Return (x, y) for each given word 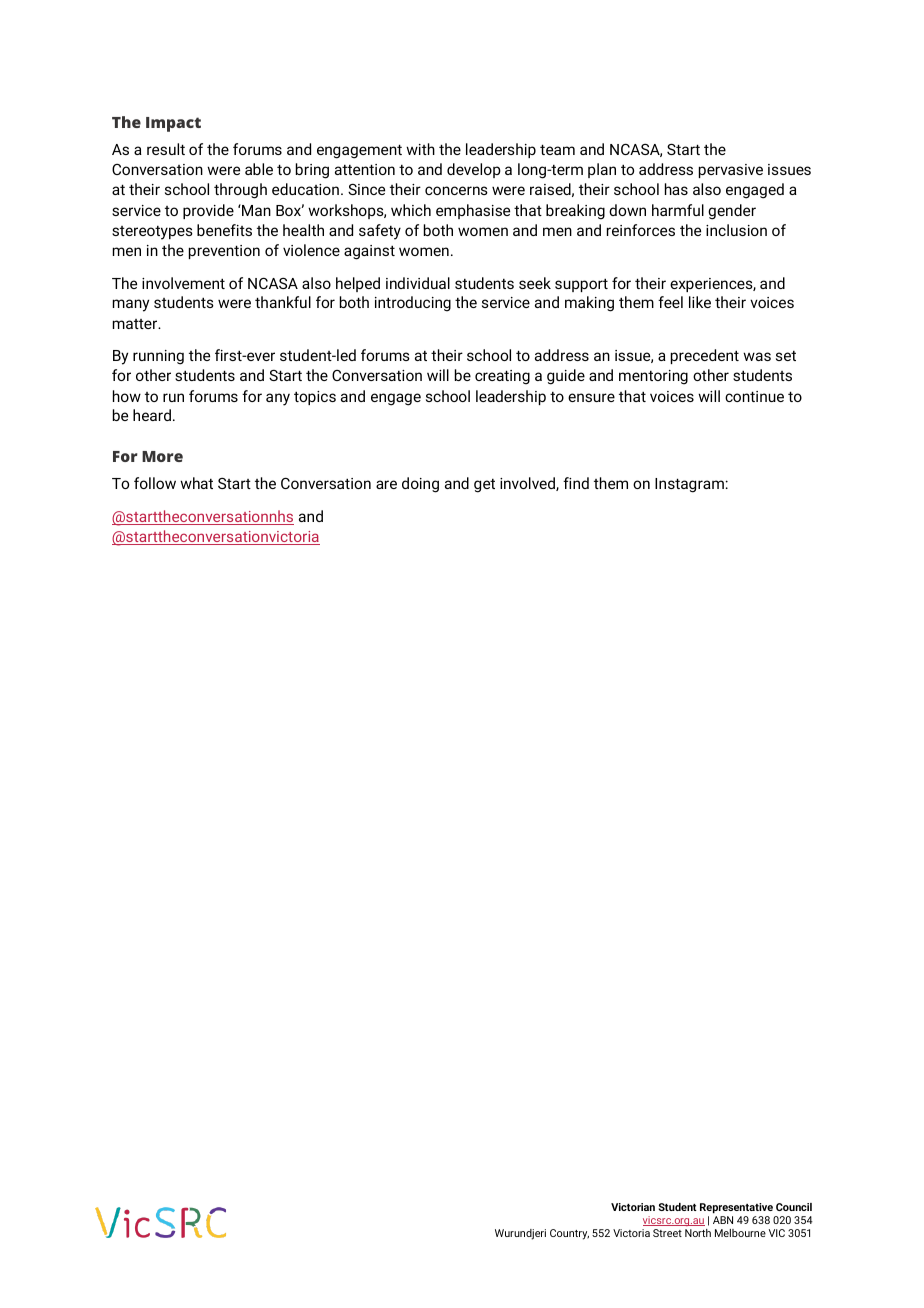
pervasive (731, 171)
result (166, 149)
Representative (736, 1208)
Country (569, 1234)
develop (474, 170)
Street (667, 1233)
